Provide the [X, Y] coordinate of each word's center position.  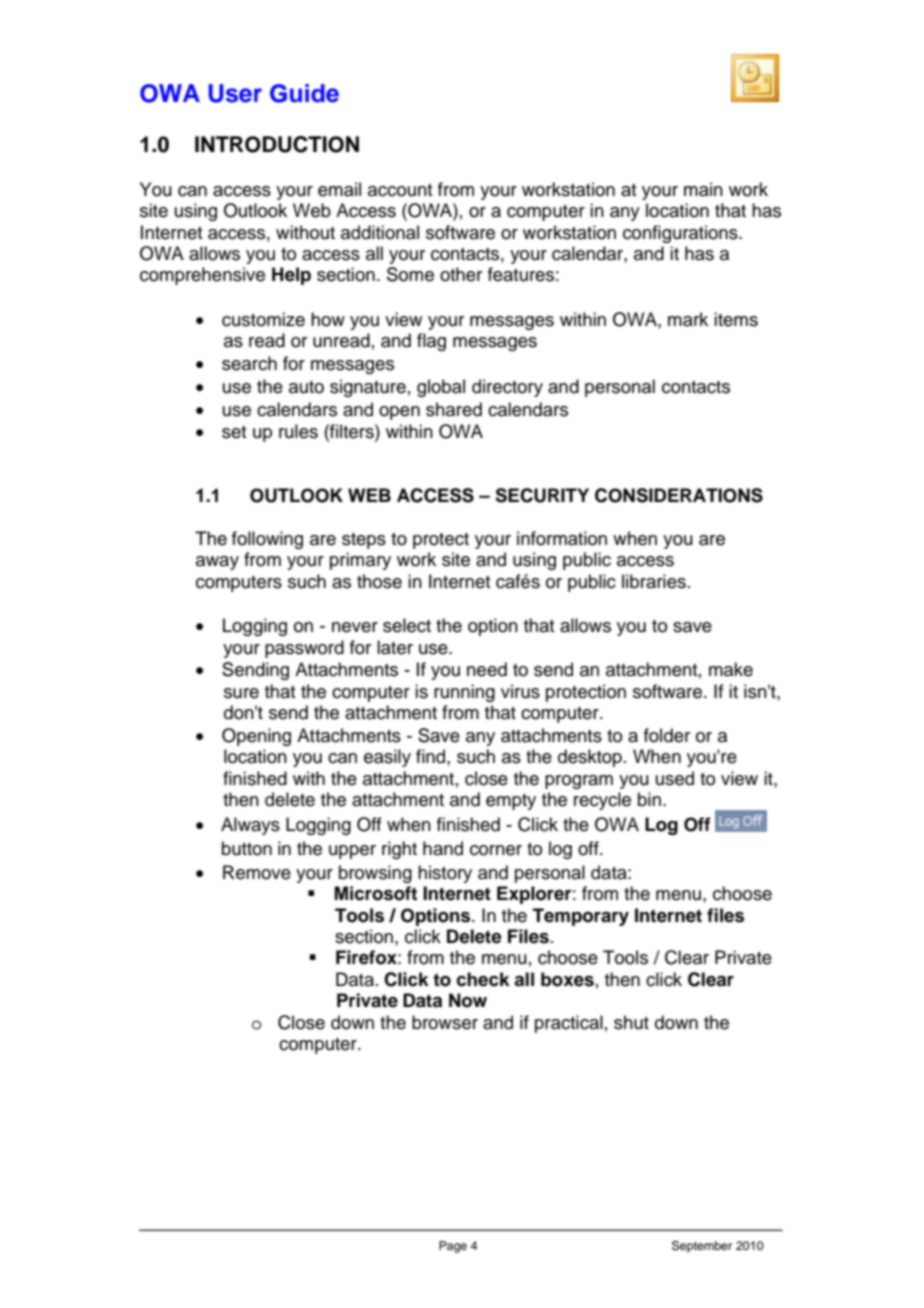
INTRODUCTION [277, 144]
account [400, 190]
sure [241, 693]
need [487, 669]
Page [453, 1247]
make [731, 669]
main [703, 189]
